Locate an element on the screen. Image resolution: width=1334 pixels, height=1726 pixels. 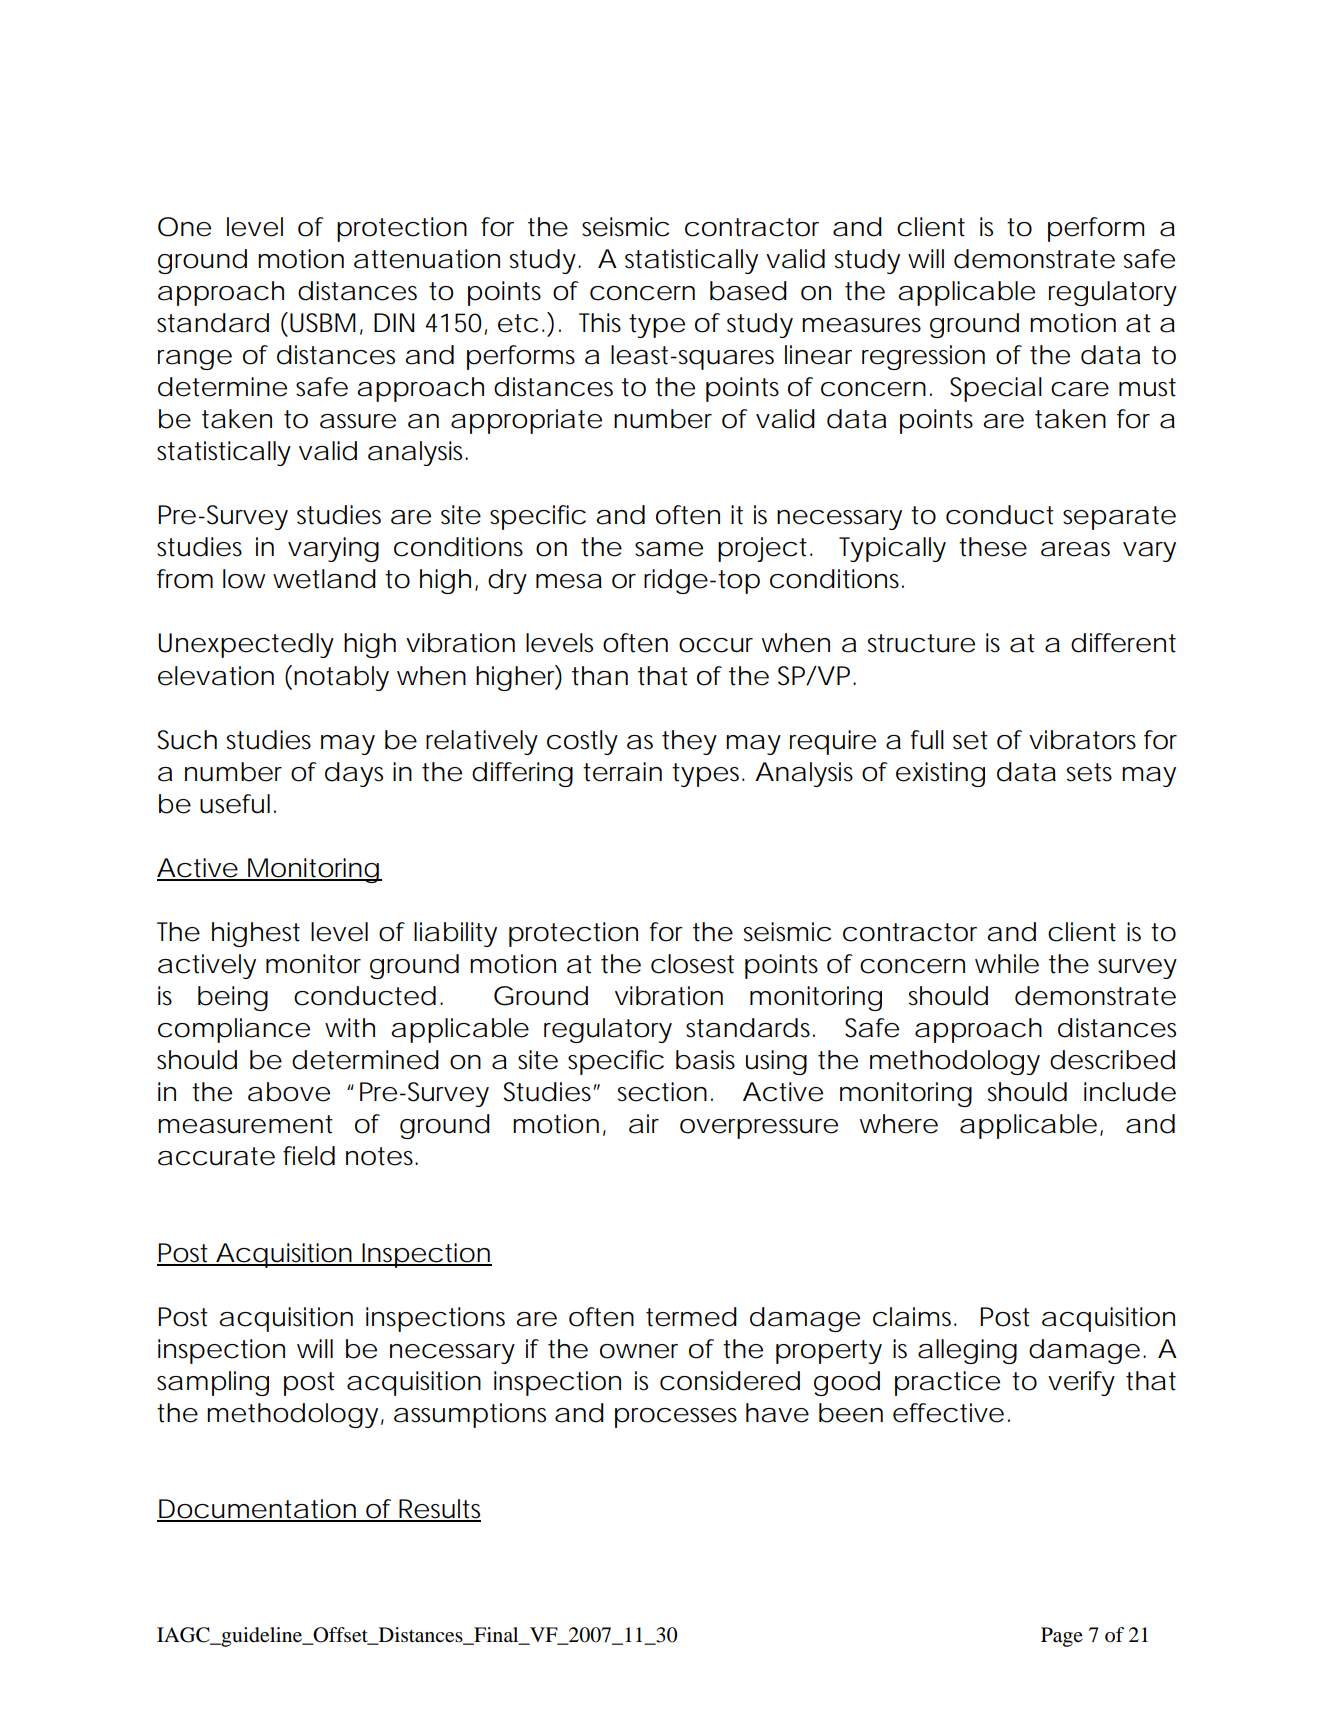
sets is located at coordinates (1089, 772).
